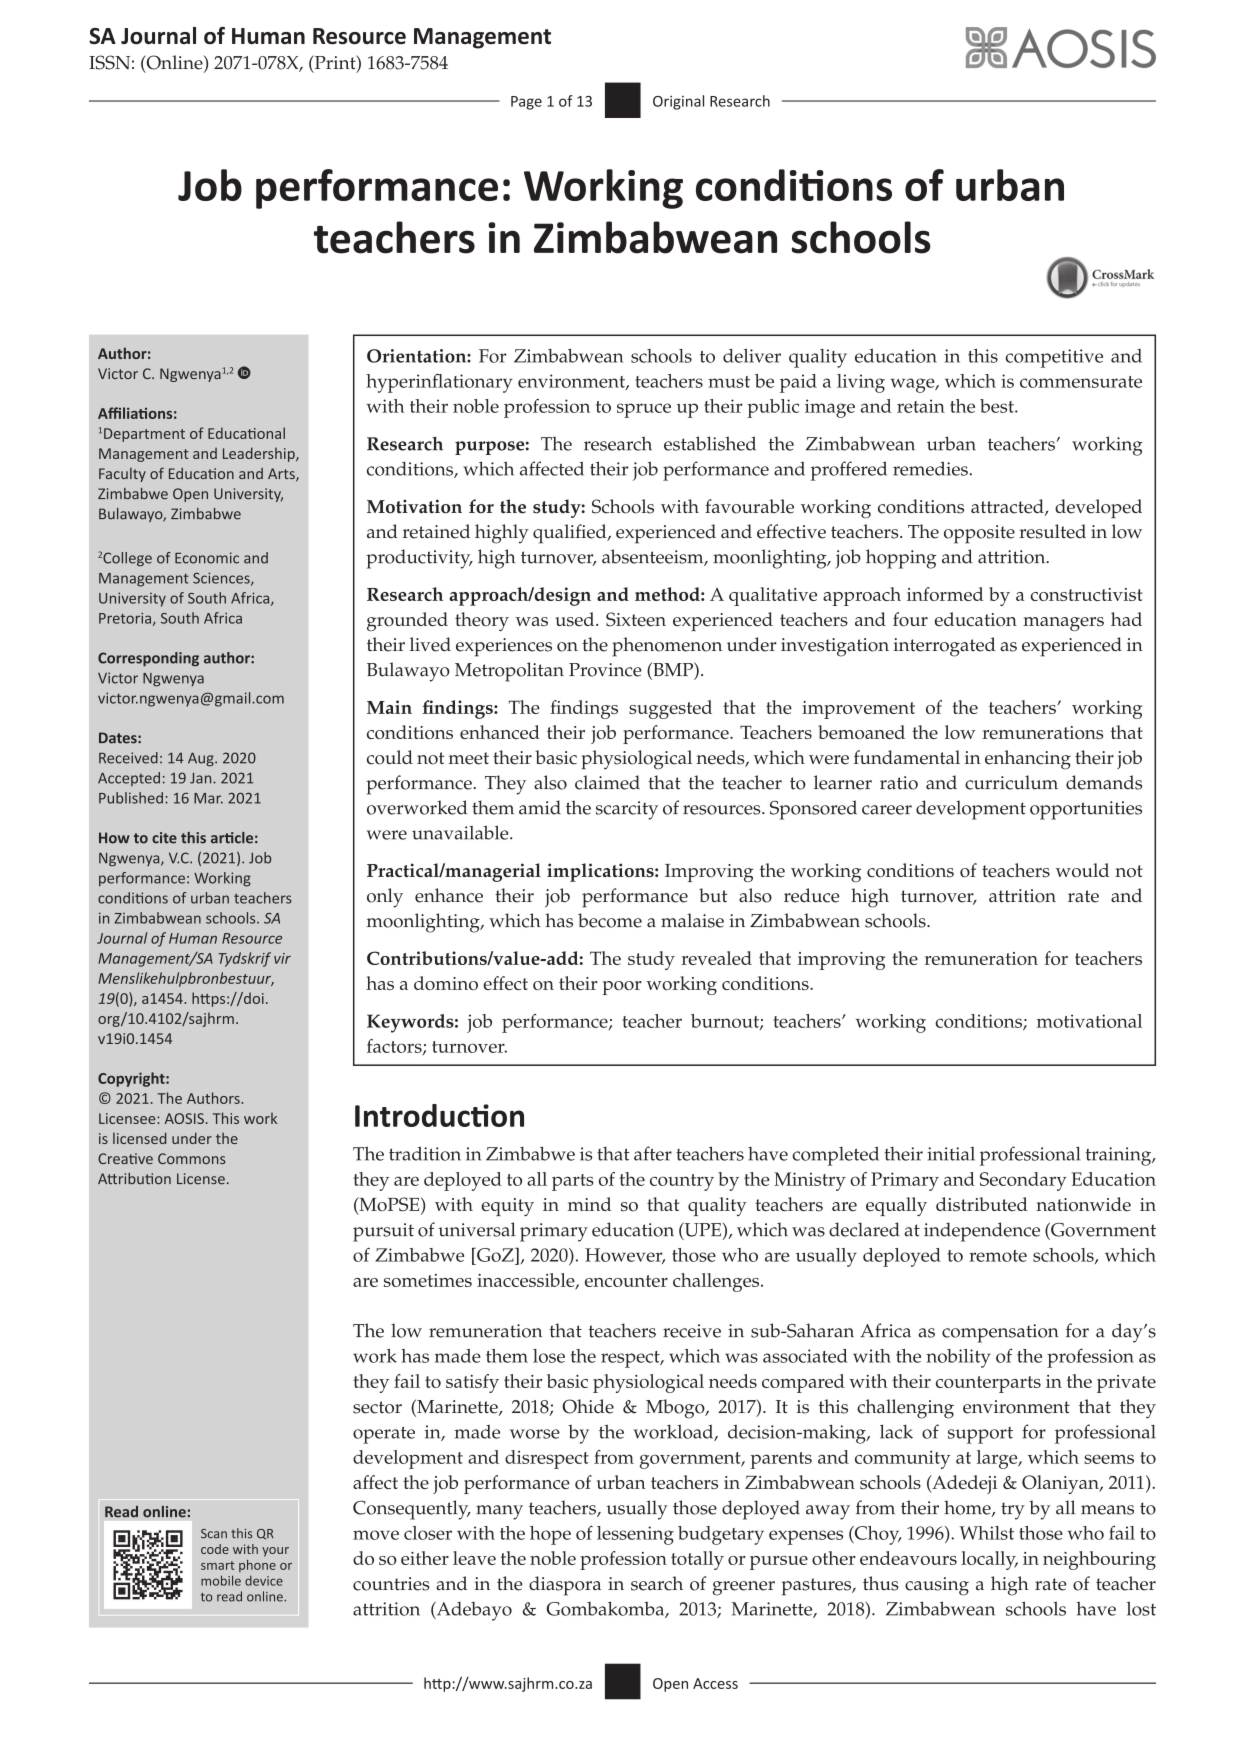  I want to click on Page, so click(526, 103).
